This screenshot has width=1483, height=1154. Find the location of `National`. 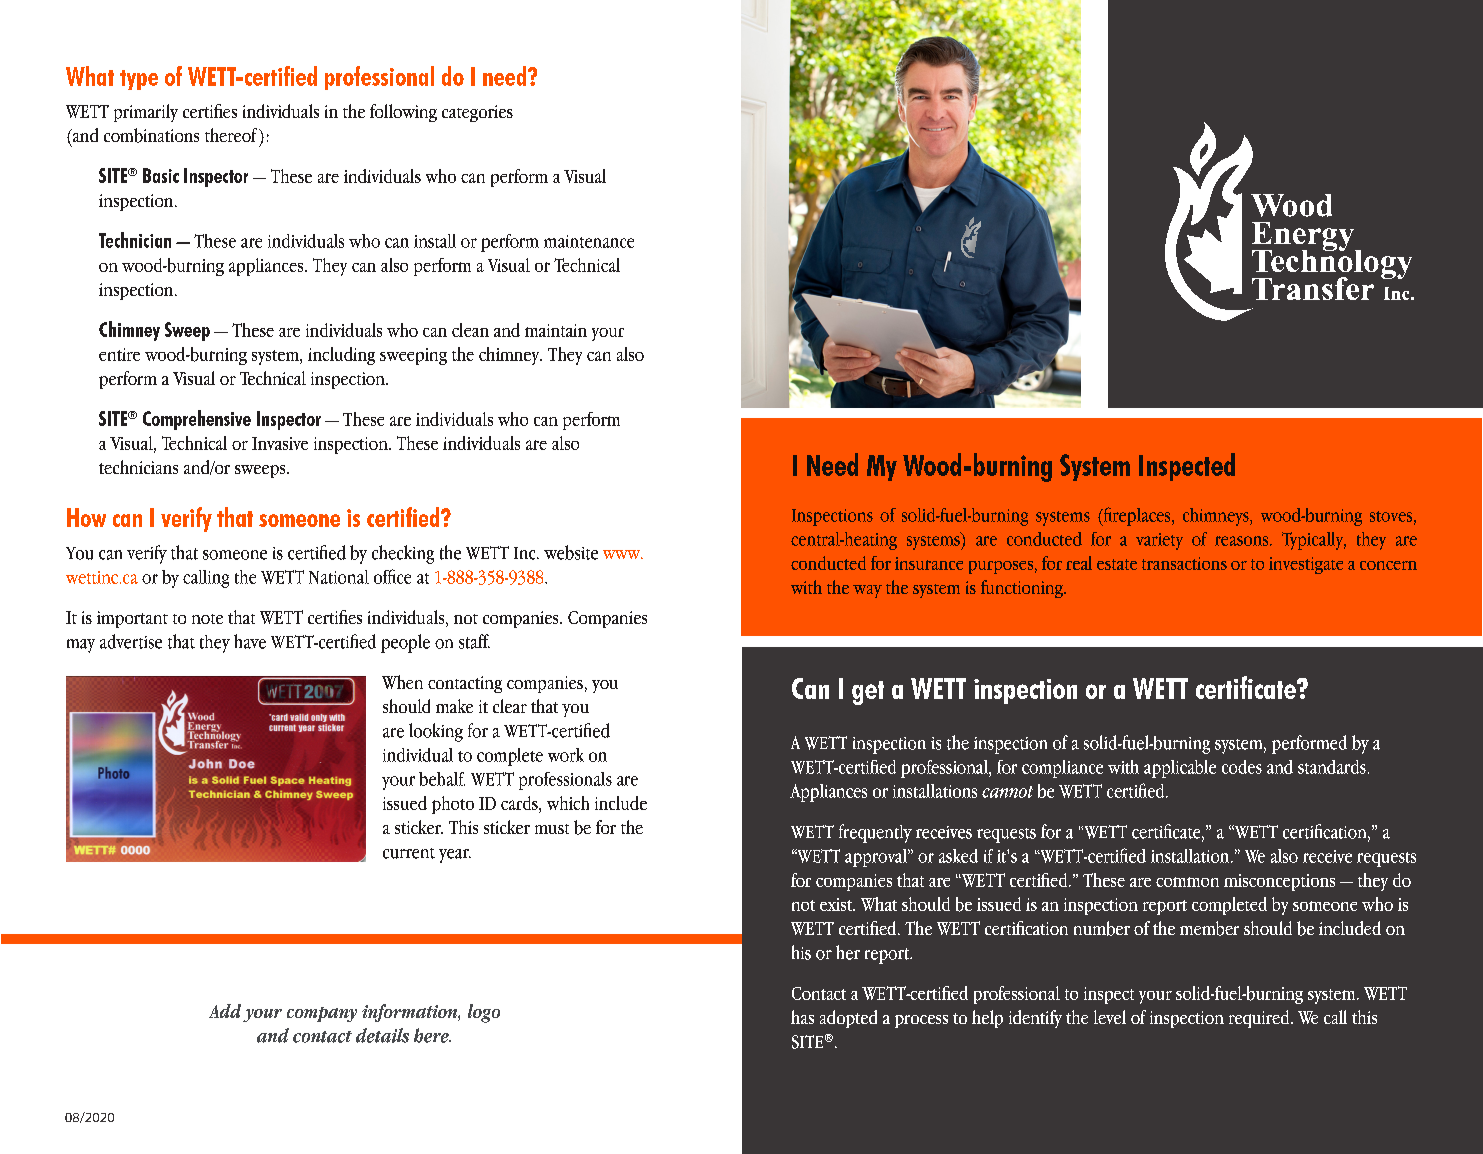

National is located at coordinates (339, 577).
